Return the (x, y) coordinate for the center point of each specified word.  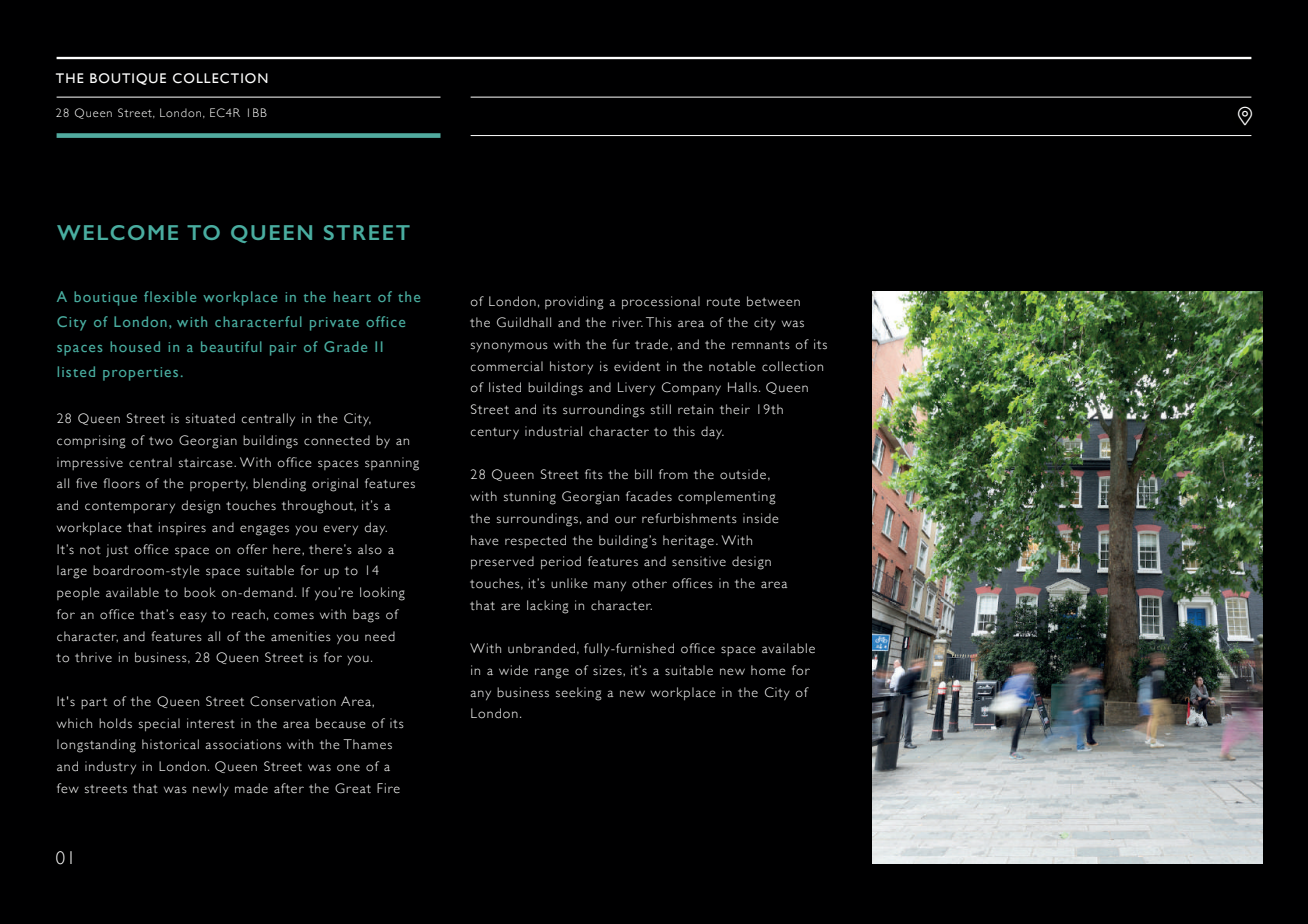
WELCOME (117, 232)
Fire (388, 788)
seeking (579, 694)
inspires (182, 528)
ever (337, 529)
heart (352, 296)
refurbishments (689, 518)
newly (211, 789)
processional (661, 302)
